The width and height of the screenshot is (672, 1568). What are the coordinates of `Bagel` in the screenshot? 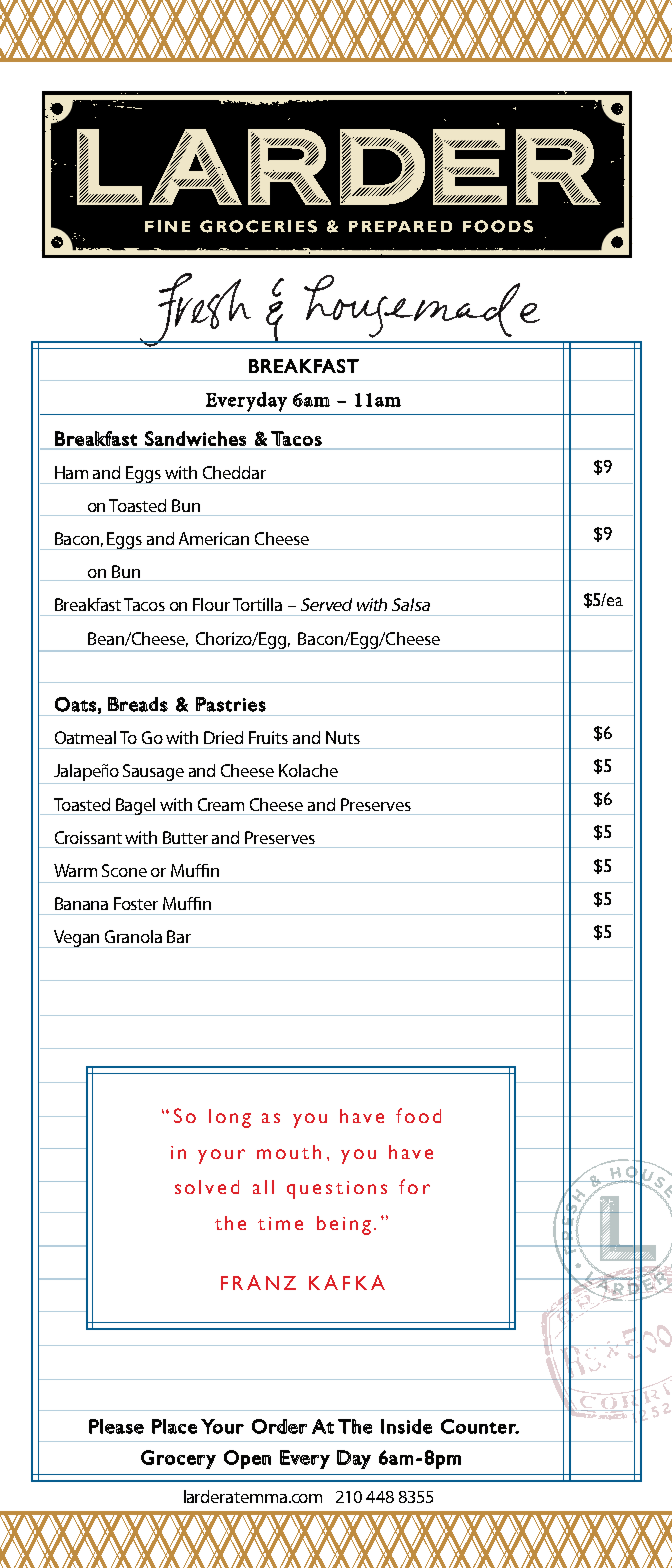 It's located at (137, 806).
